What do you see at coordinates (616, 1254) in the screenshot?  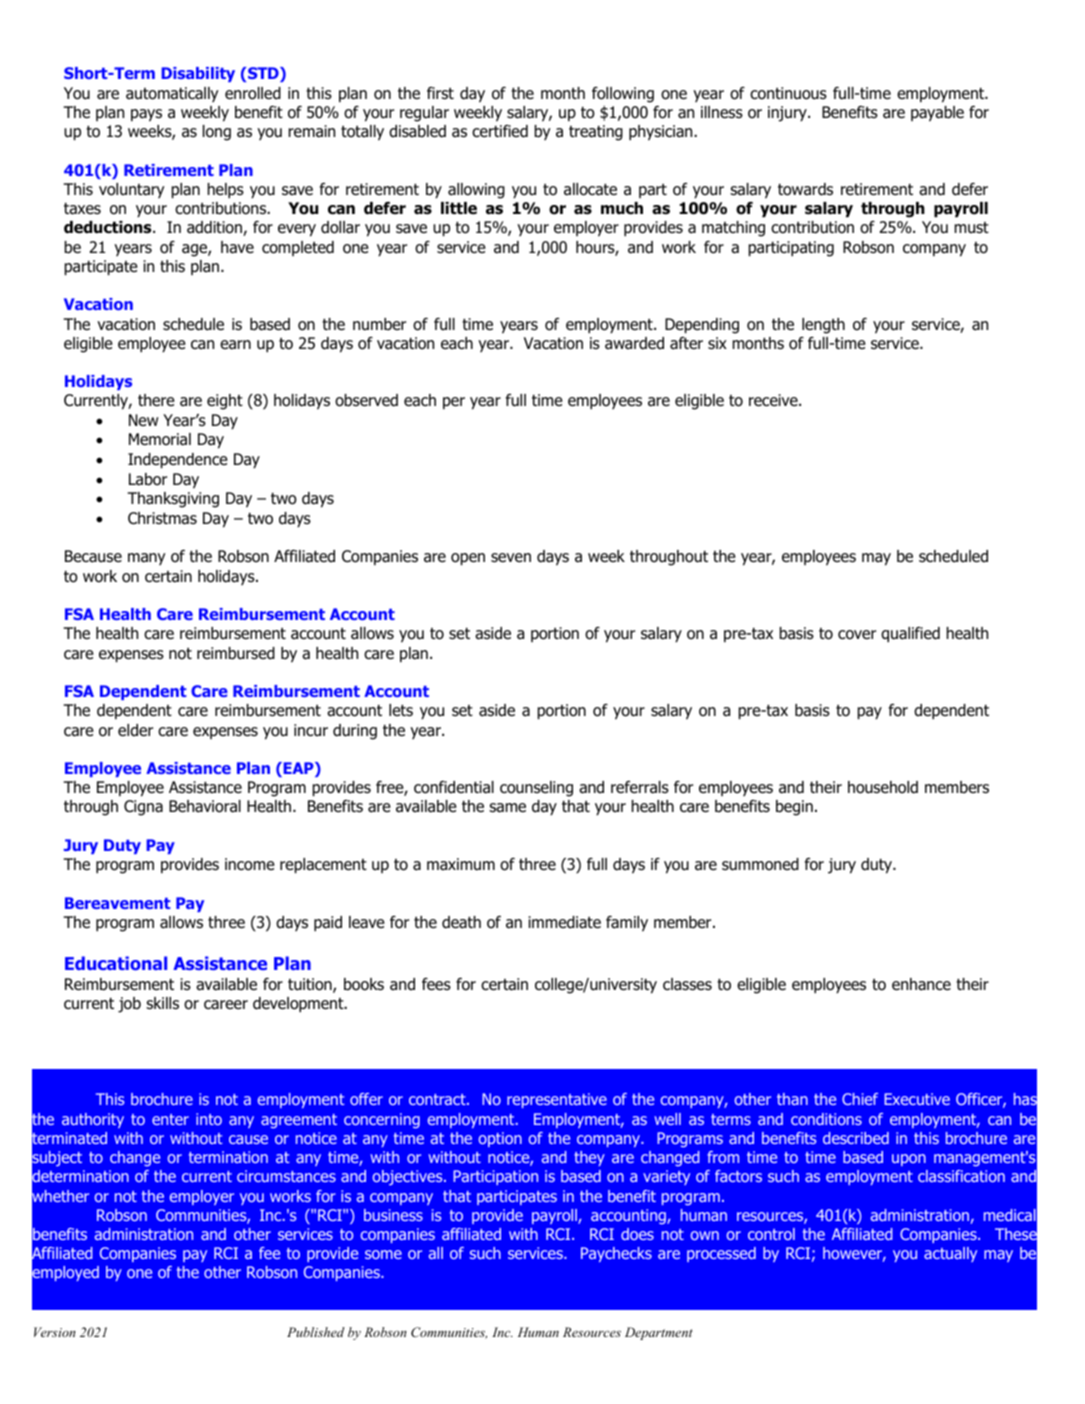 I see `Paychecks` at bounding box center [616, 1254].
